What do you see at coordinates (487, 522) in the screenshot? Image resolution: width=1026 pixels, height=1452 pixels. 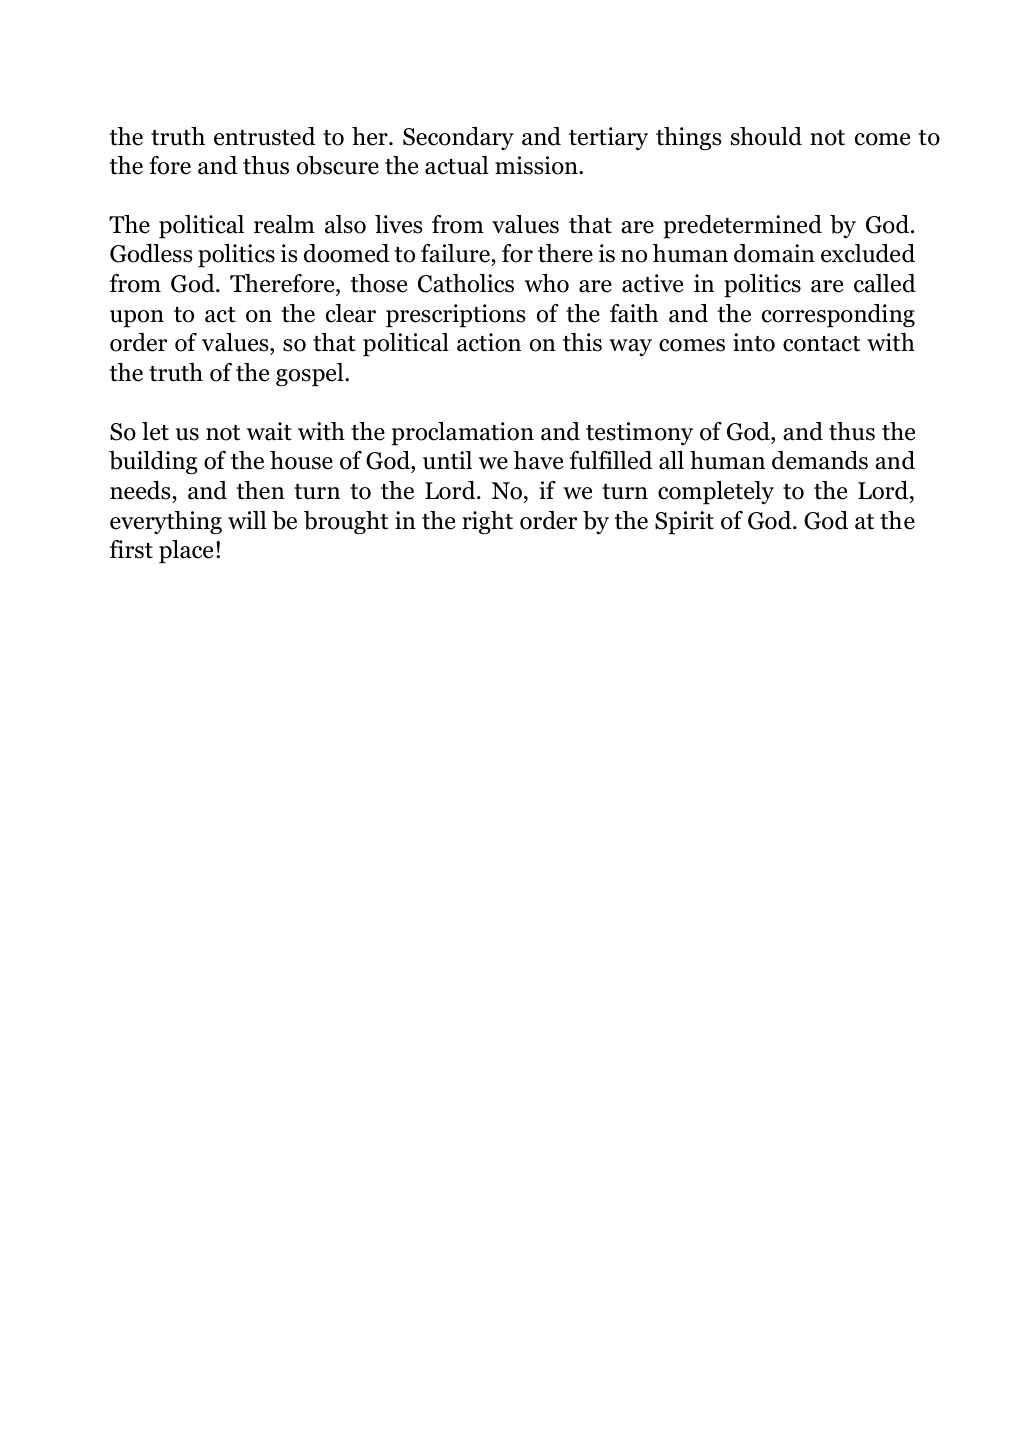 I see `right` at bounding box center [487, 522].
